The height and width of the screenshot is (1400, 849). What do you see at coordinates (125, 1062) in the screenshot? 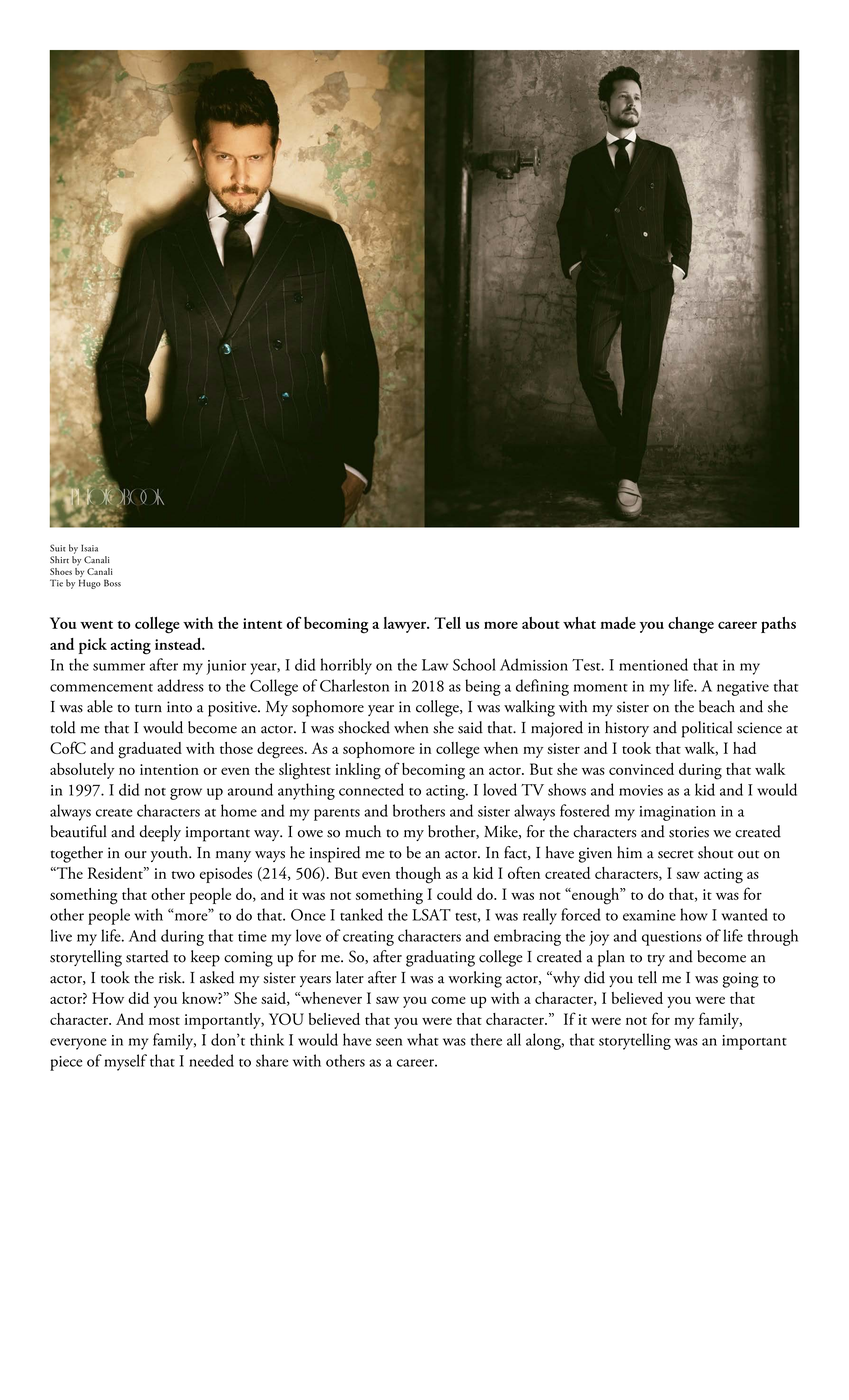
I see `myself` at bounding box center [125, 1062].
